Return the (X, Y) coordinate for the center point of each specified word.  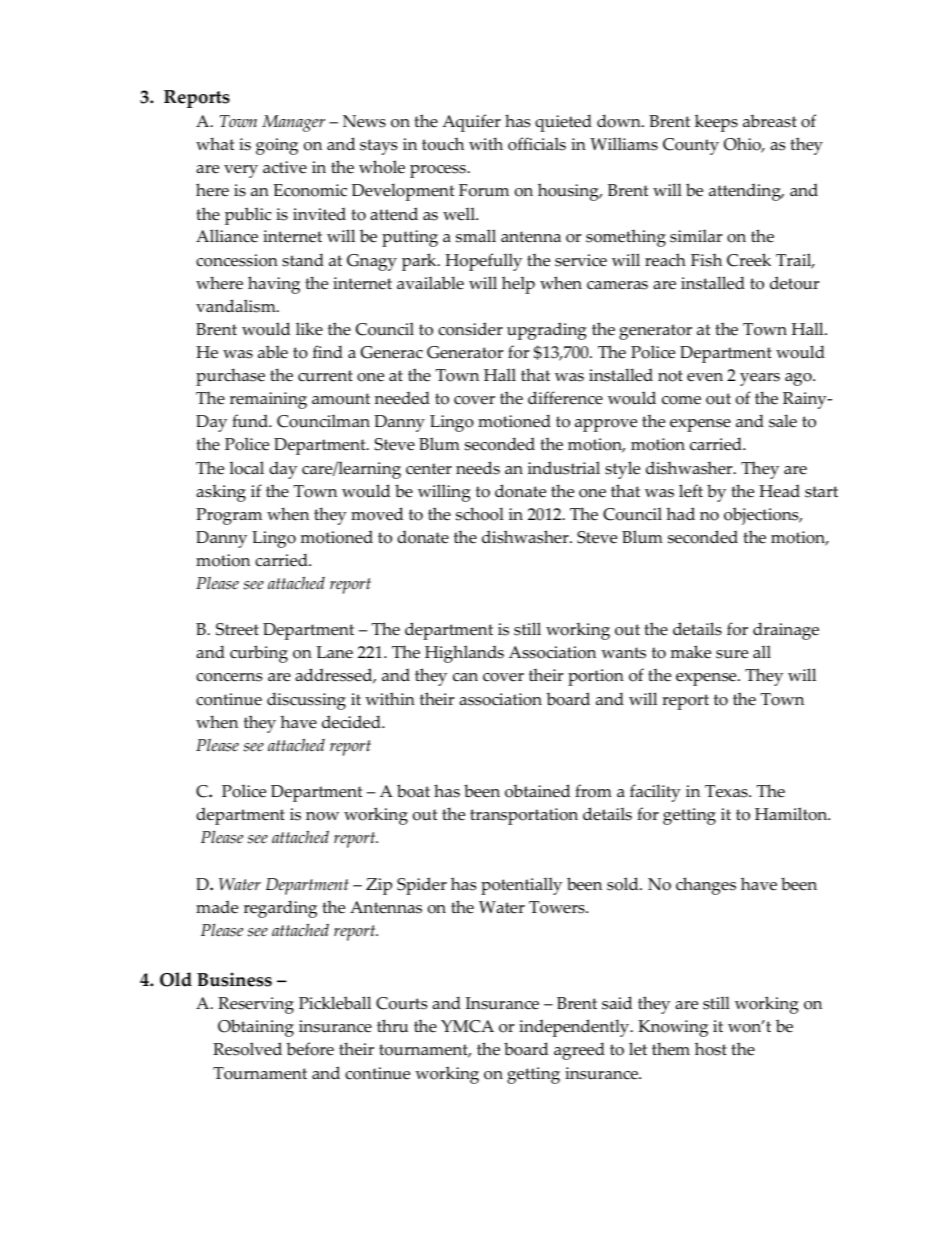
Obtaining (256, 1028)
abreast (770, 121)
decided (352, 722)
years (760, 379)
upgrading (547, 331)
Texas (727, 791)
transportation (524, 816)
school (480, 514)
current (325, 376)
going (277, 146)
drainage (786, 631)
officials (537, 144)
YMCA (467, 1026)
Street (237, 629)
